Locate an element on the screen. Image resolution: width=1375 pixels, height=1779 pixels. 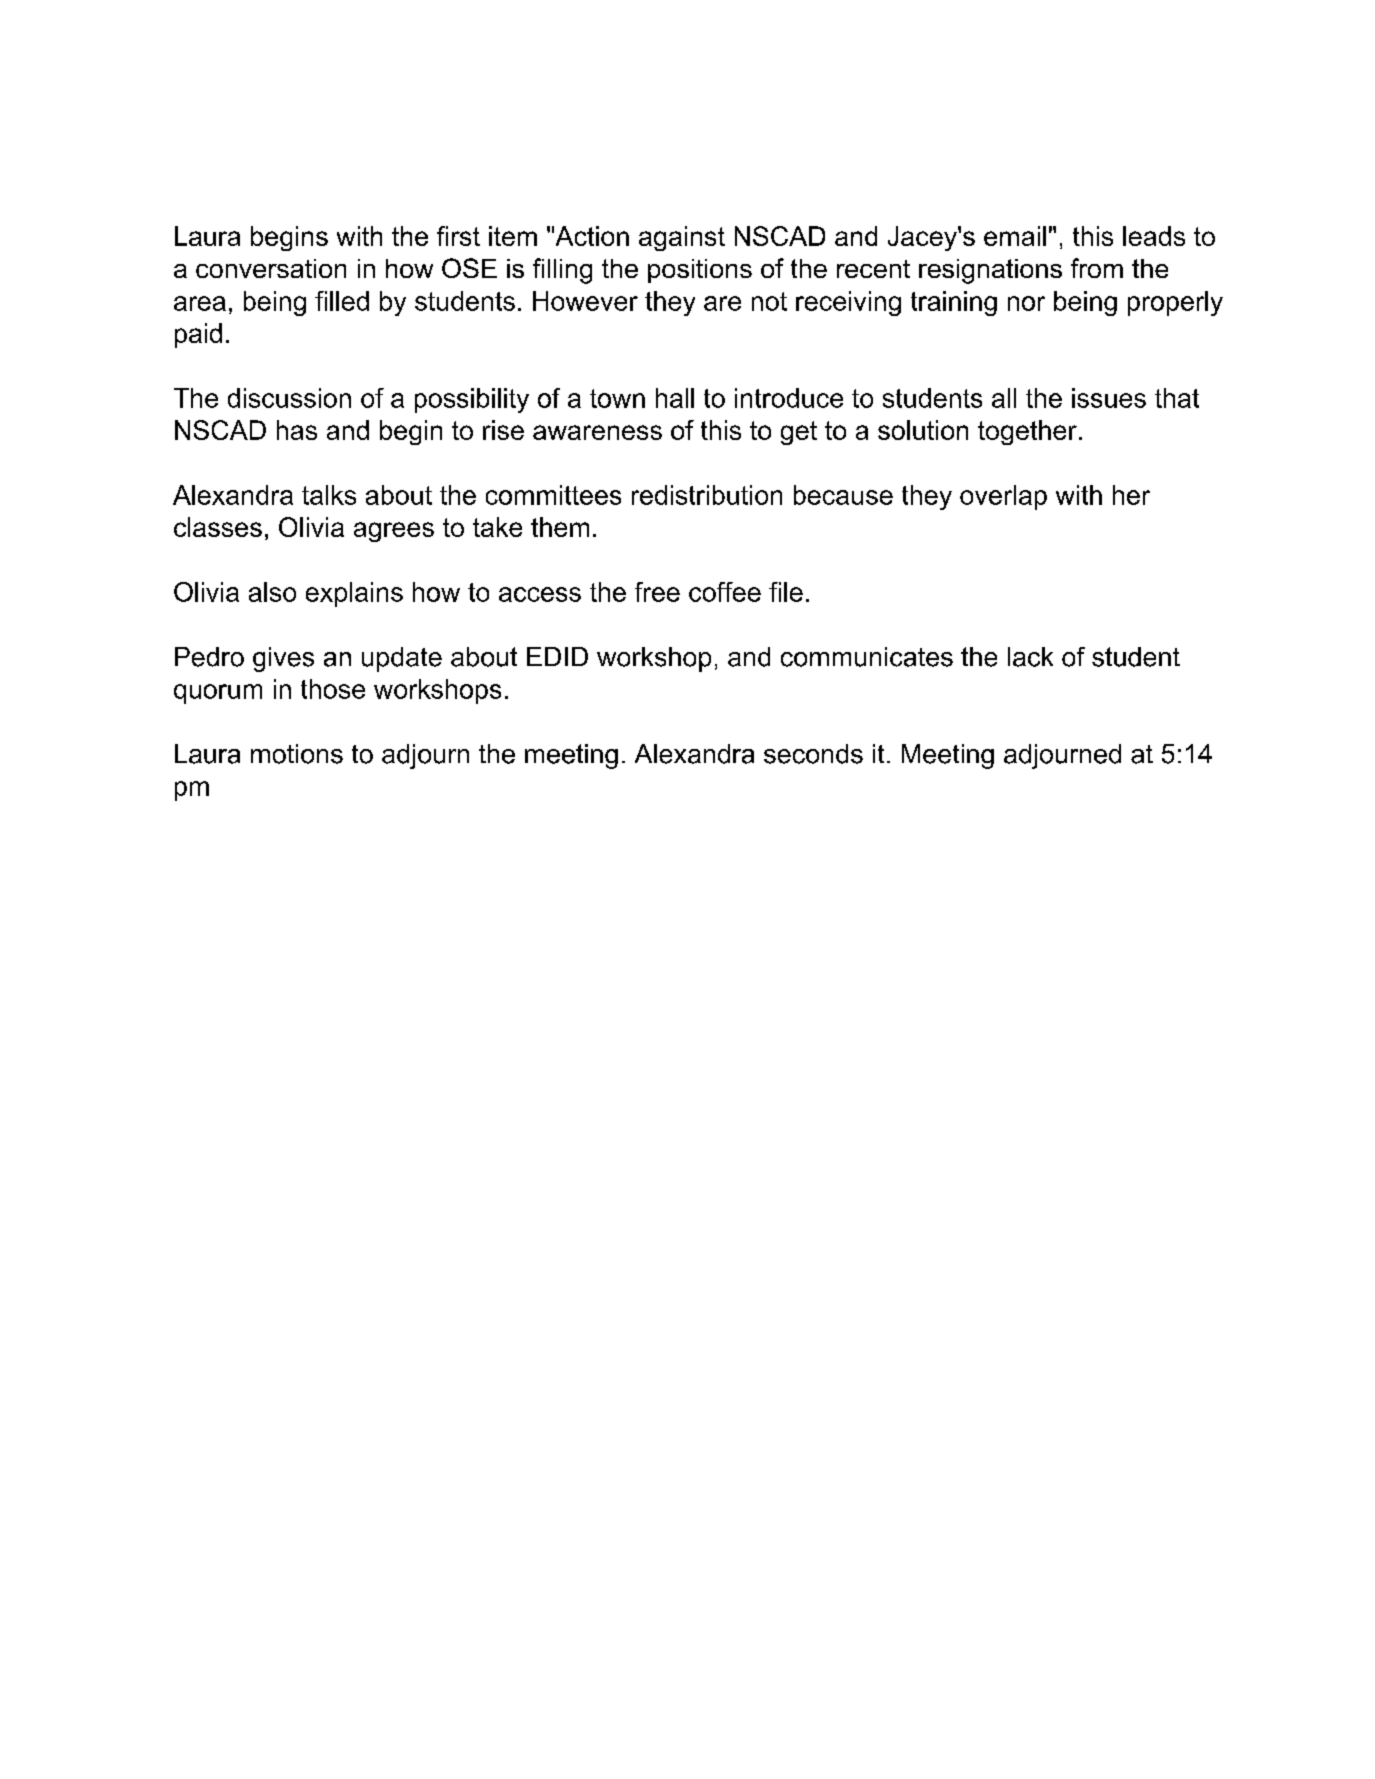
from is located at coordinates (1097, 268).
